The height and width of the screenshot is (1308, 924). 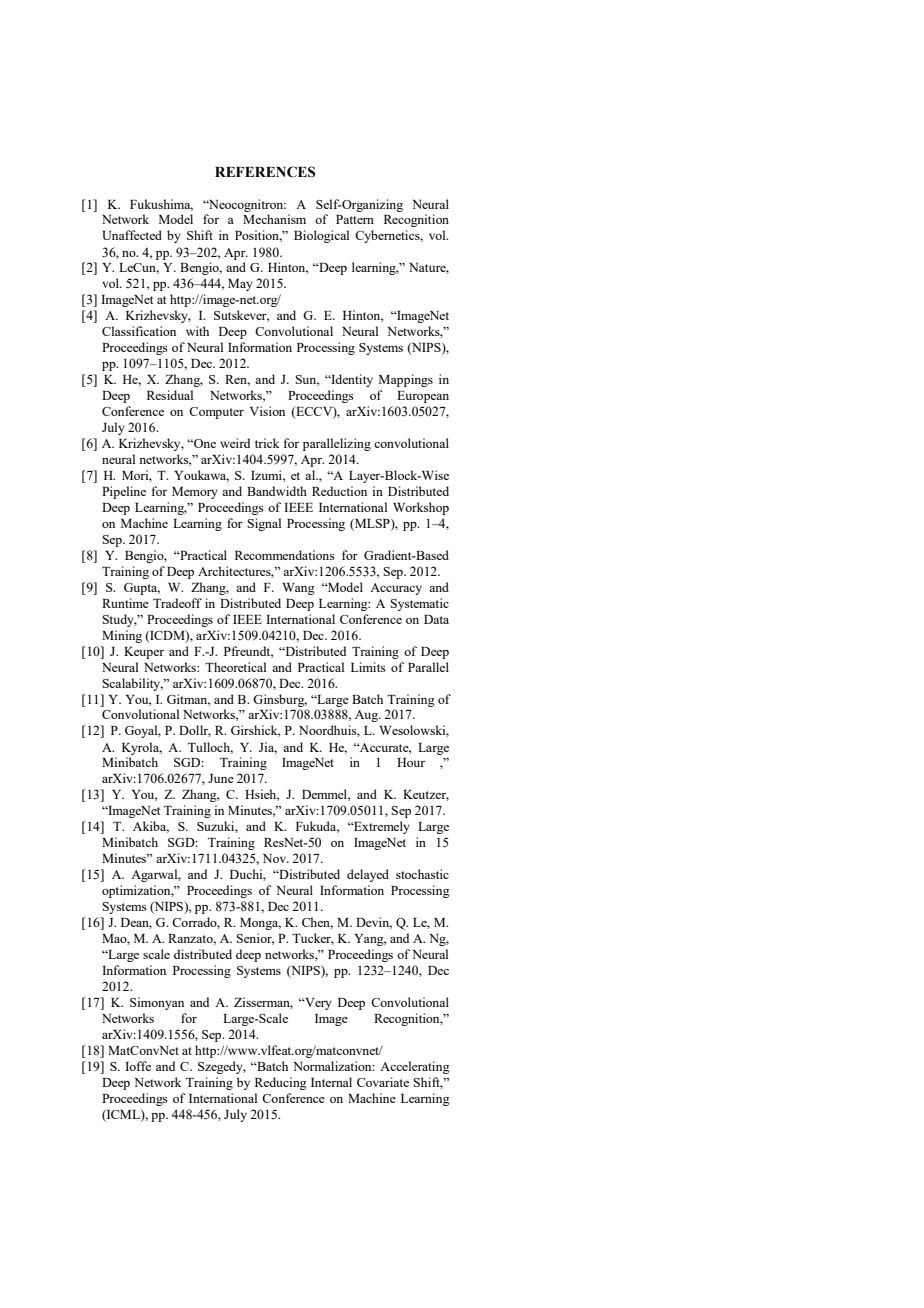 I want to click on Vision, so click(x=267, y=411).
